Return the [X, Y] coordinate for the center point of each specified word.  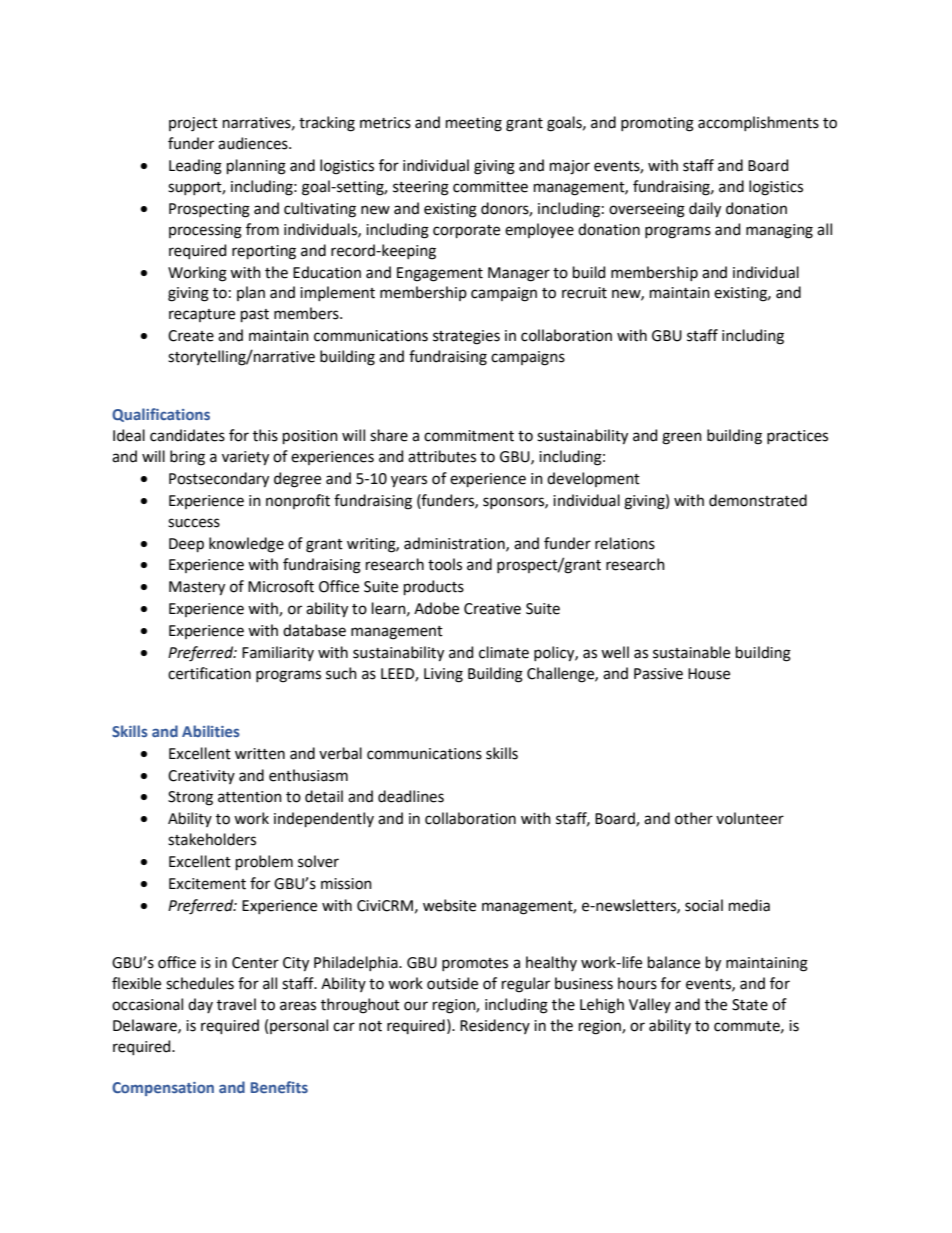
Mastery [197, 588]
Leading [195, 167]
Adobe [436, 608]
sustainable [691, 652]
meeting [474, 124]
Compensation [163, 1089]
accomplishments [758, 123]
